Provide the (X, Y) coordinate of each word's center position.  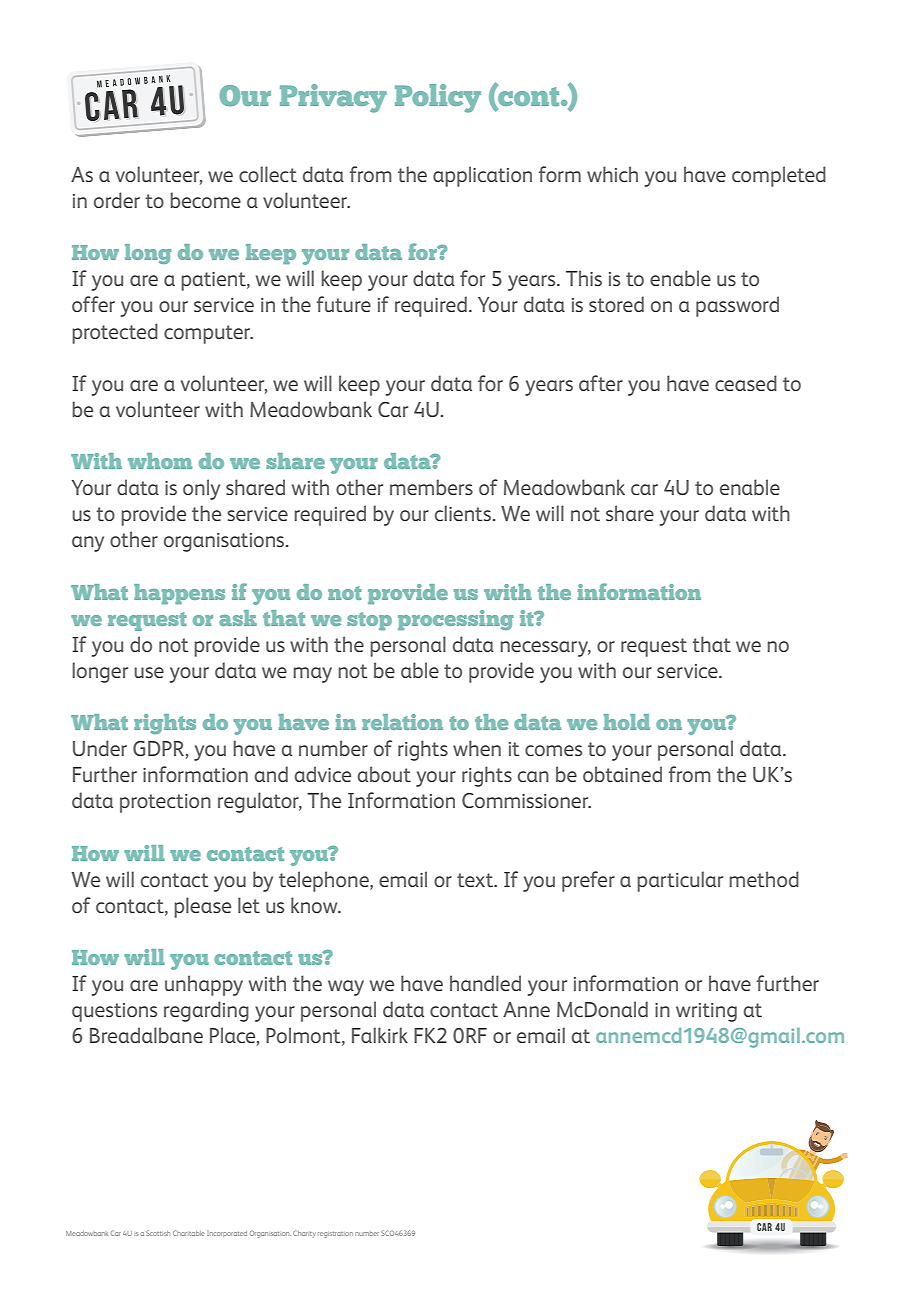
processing (456, 620)
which (612, 174)
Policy (438, 98)
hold (627, 722)
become (205, 200)
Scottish (158, 1233)
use (149, 672)
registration (335, 1234)
